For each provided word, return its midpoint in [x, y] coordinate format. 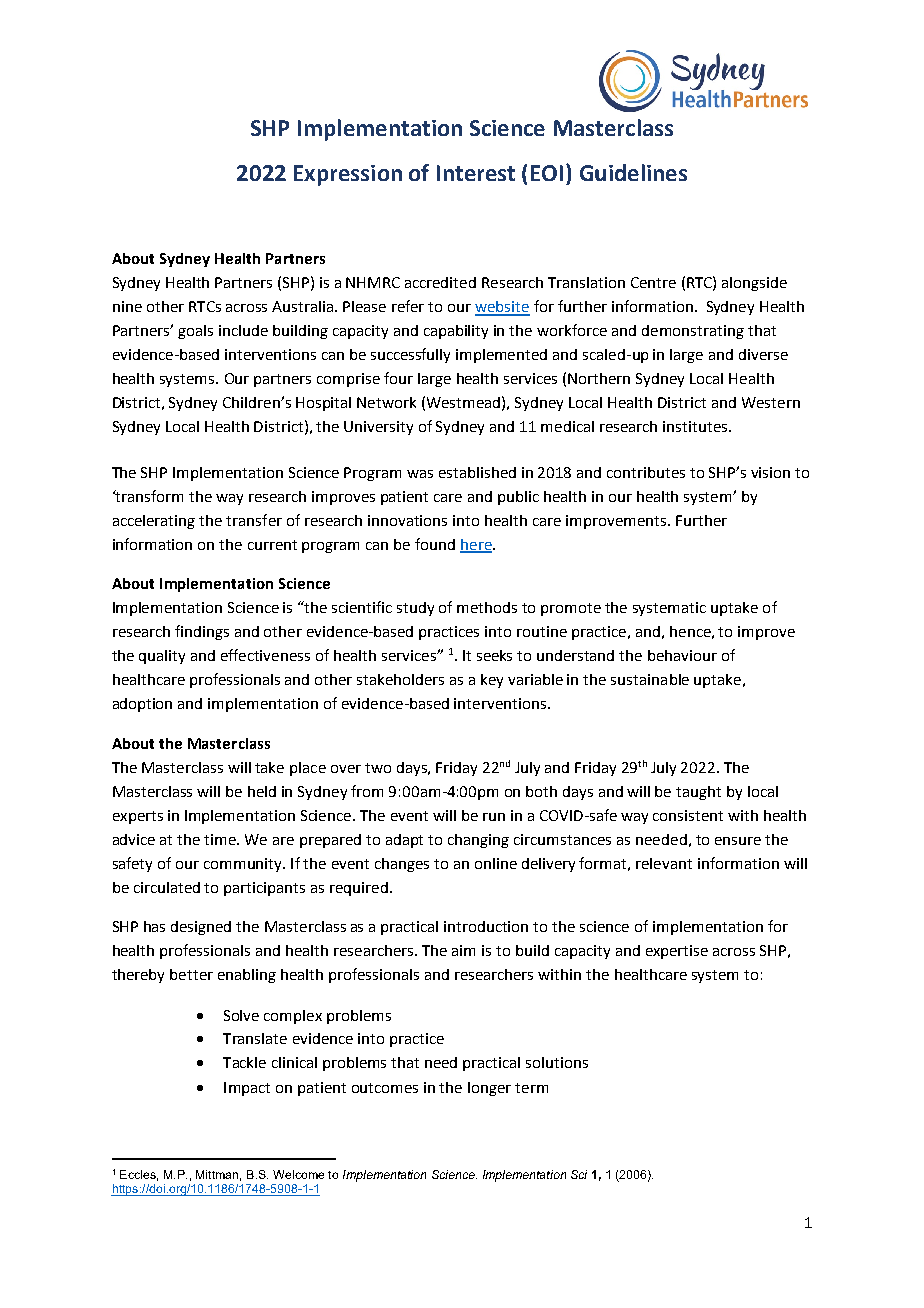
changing [478, 841]
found [435, 544]
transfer [254, 520]
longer [489, 1089]
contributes [646, 472]
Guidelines [633, 172]
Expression [348, 175]
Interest [476, 173]
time [221, 839]
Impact [247, 1089]
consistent [688, 815]
